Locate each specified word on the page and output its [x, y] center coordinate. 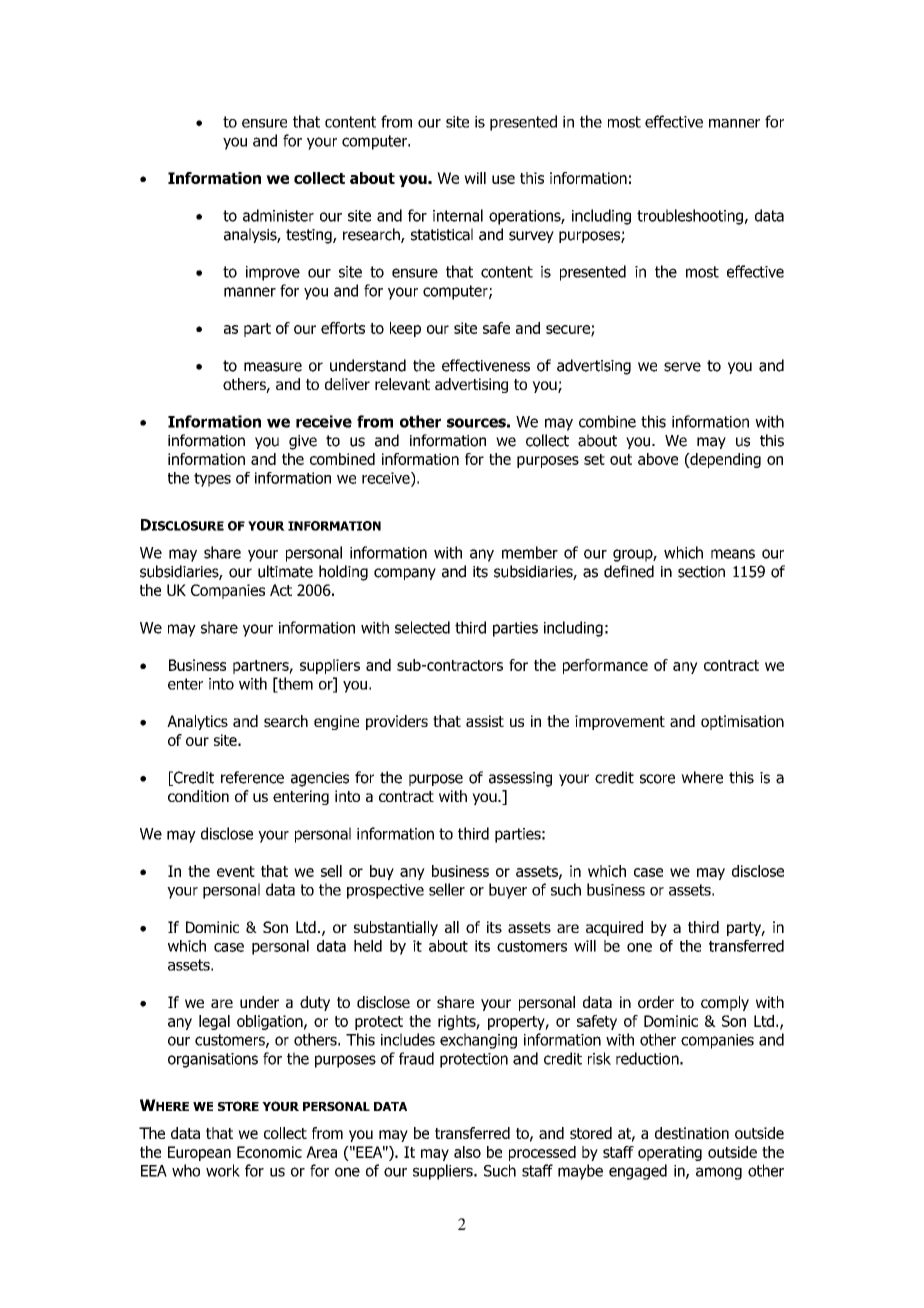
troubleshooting [690, 217]
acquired [614, 928]
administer [278, 215]
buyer [508, 891]
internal [458, 215]
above [658, 459]
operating [670, 1153]
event [236, 871]
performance [605, 666]
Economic [269, 1152]
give [303, 442]
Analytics [197, 722]
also [467, 1152]
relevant [402, 384]
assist [485, 721]
